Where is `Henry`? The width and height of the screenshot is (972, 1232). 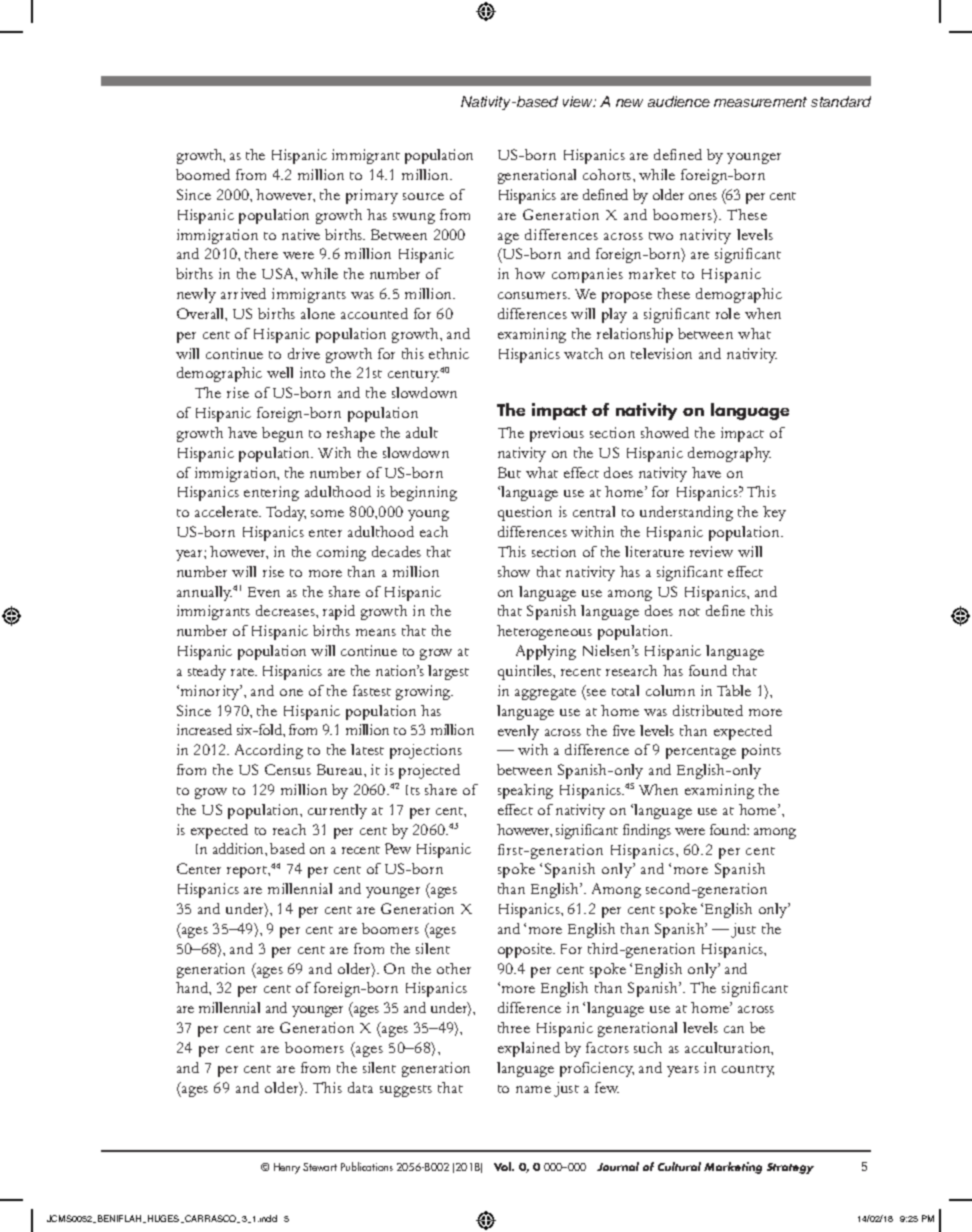 Henry is located at coordinates (287, 1168).
